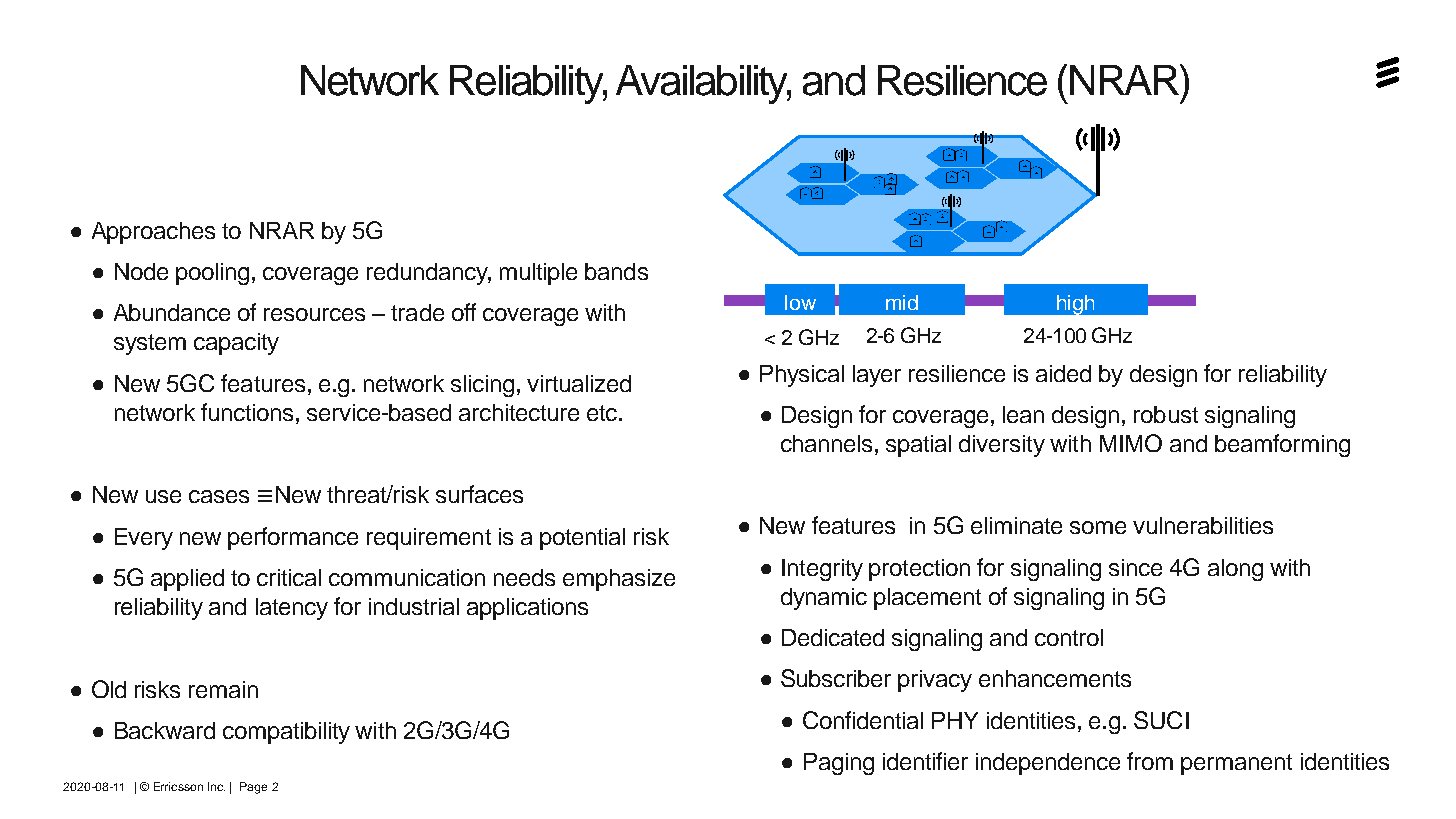 This screenshot has width=1456, height=819. What do you see at coordinates (219, 496) in the screenshot?
I see `cases` at bounding box center [219, 496].
